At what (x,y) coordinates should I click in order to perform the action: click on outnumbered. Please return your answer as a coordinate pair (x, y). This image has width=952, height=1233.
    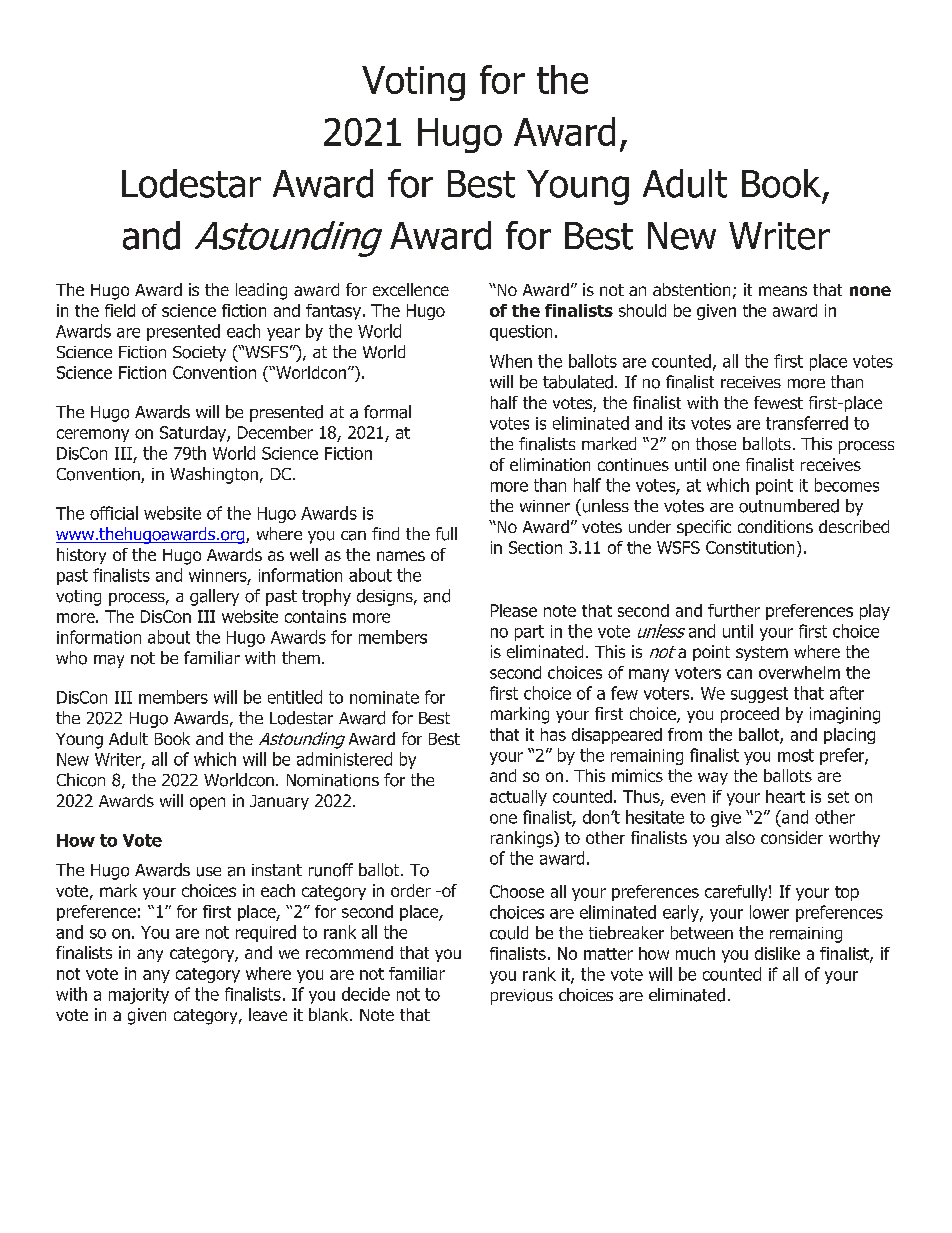
    Looking at the image, I should click on (789, 506).
